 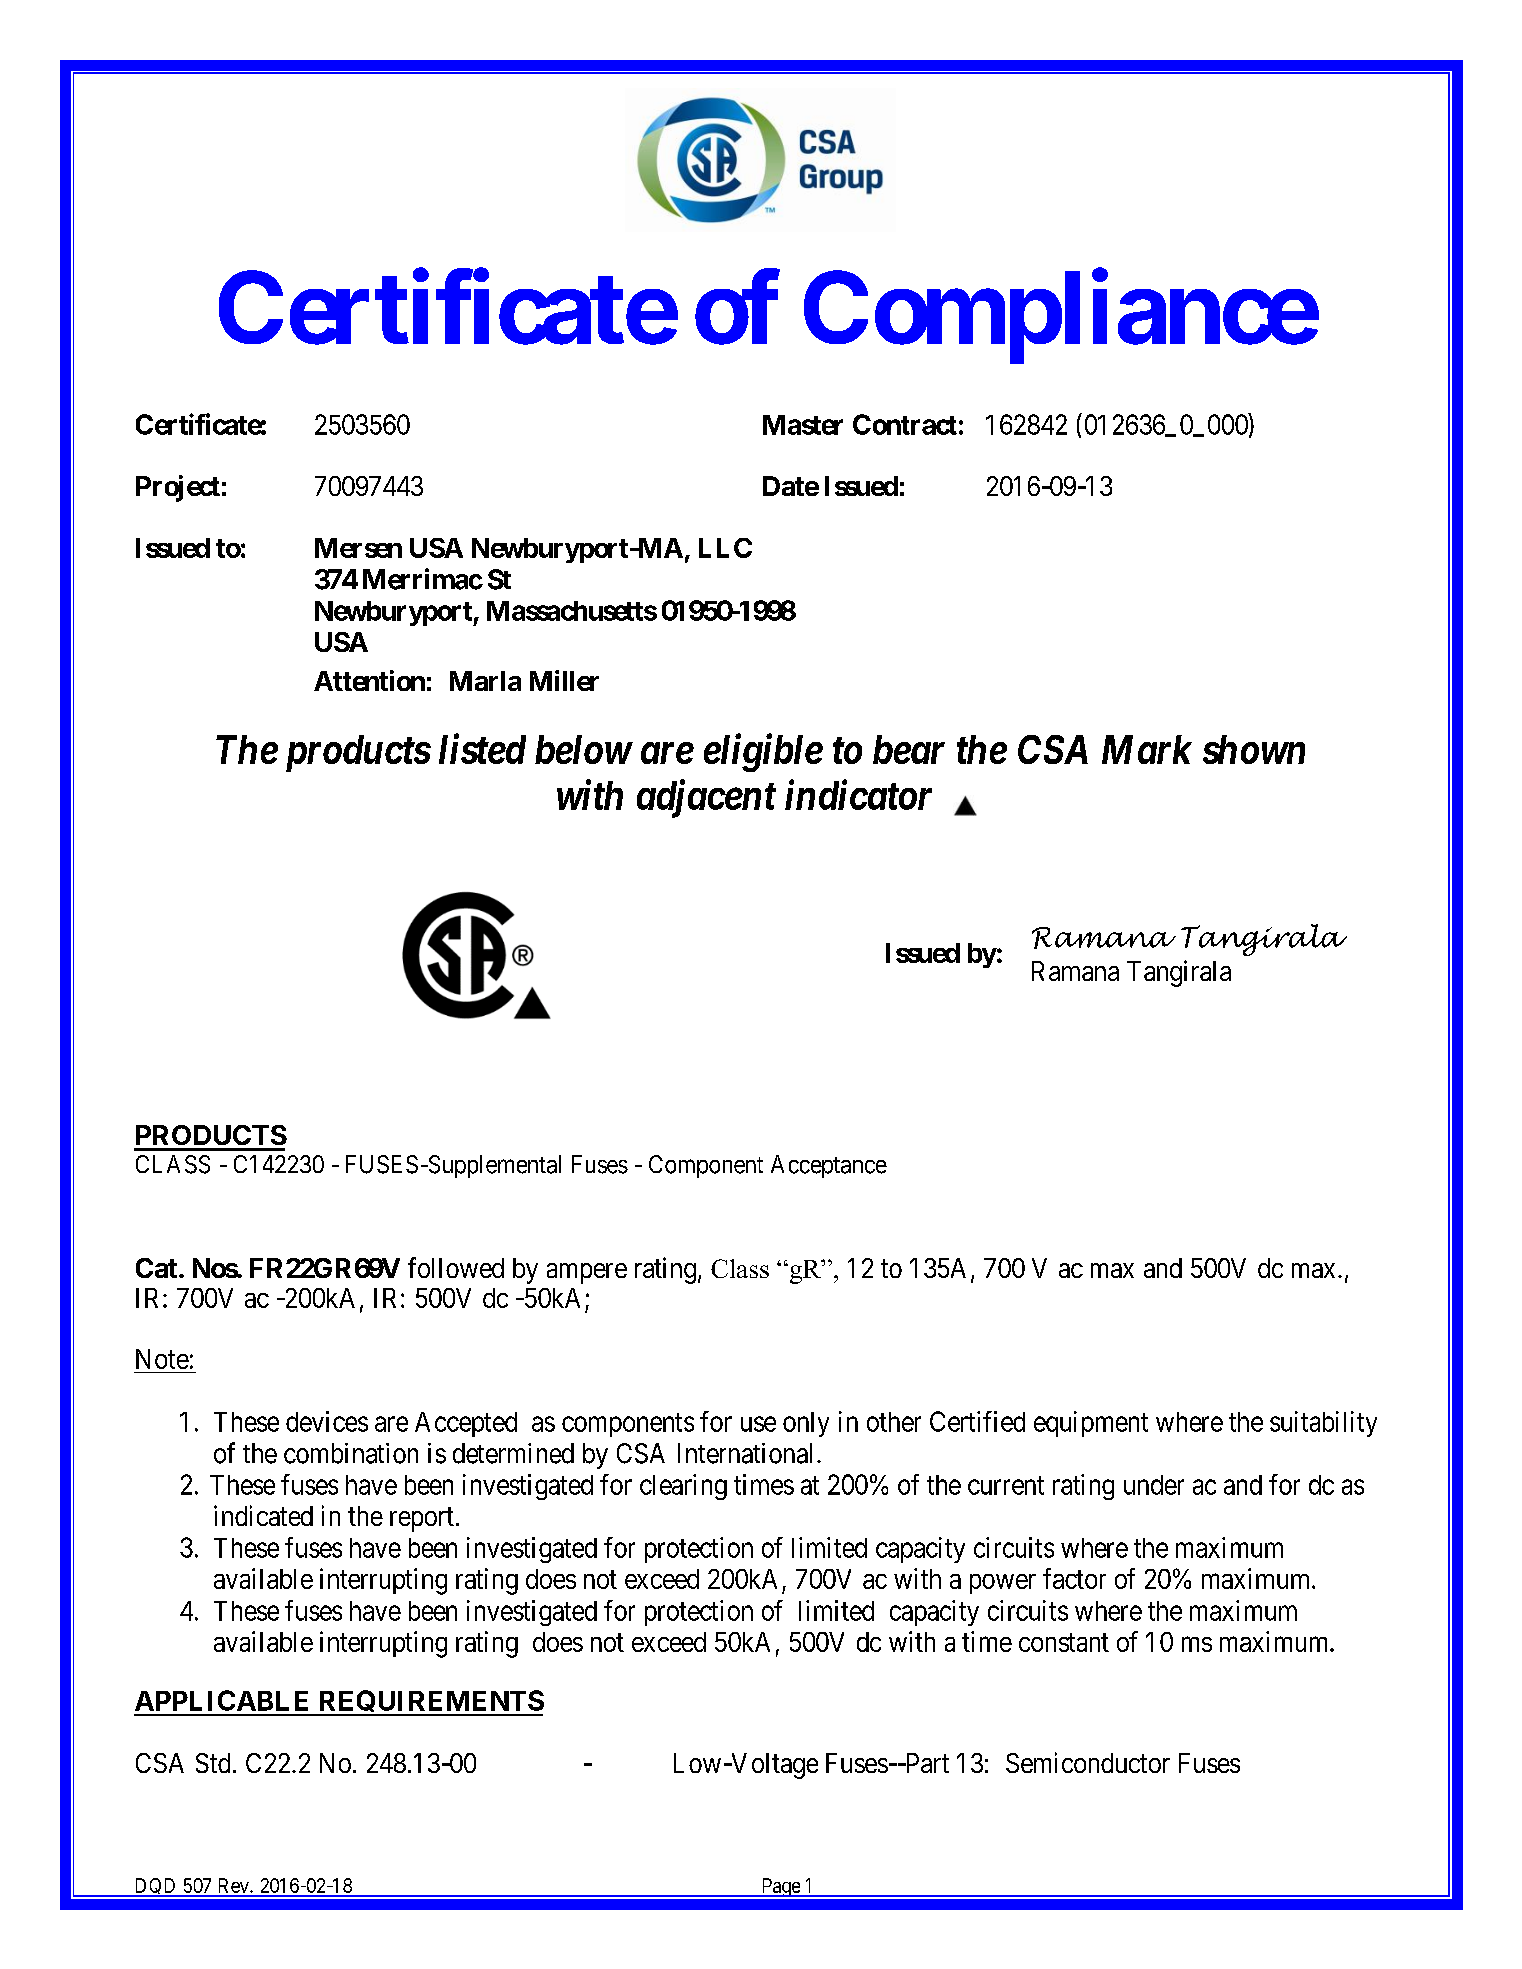 What do you see at coordinates (829, 1166) in the screenshot?
I see `Acceptance` at bounding box center [829, 1166].
